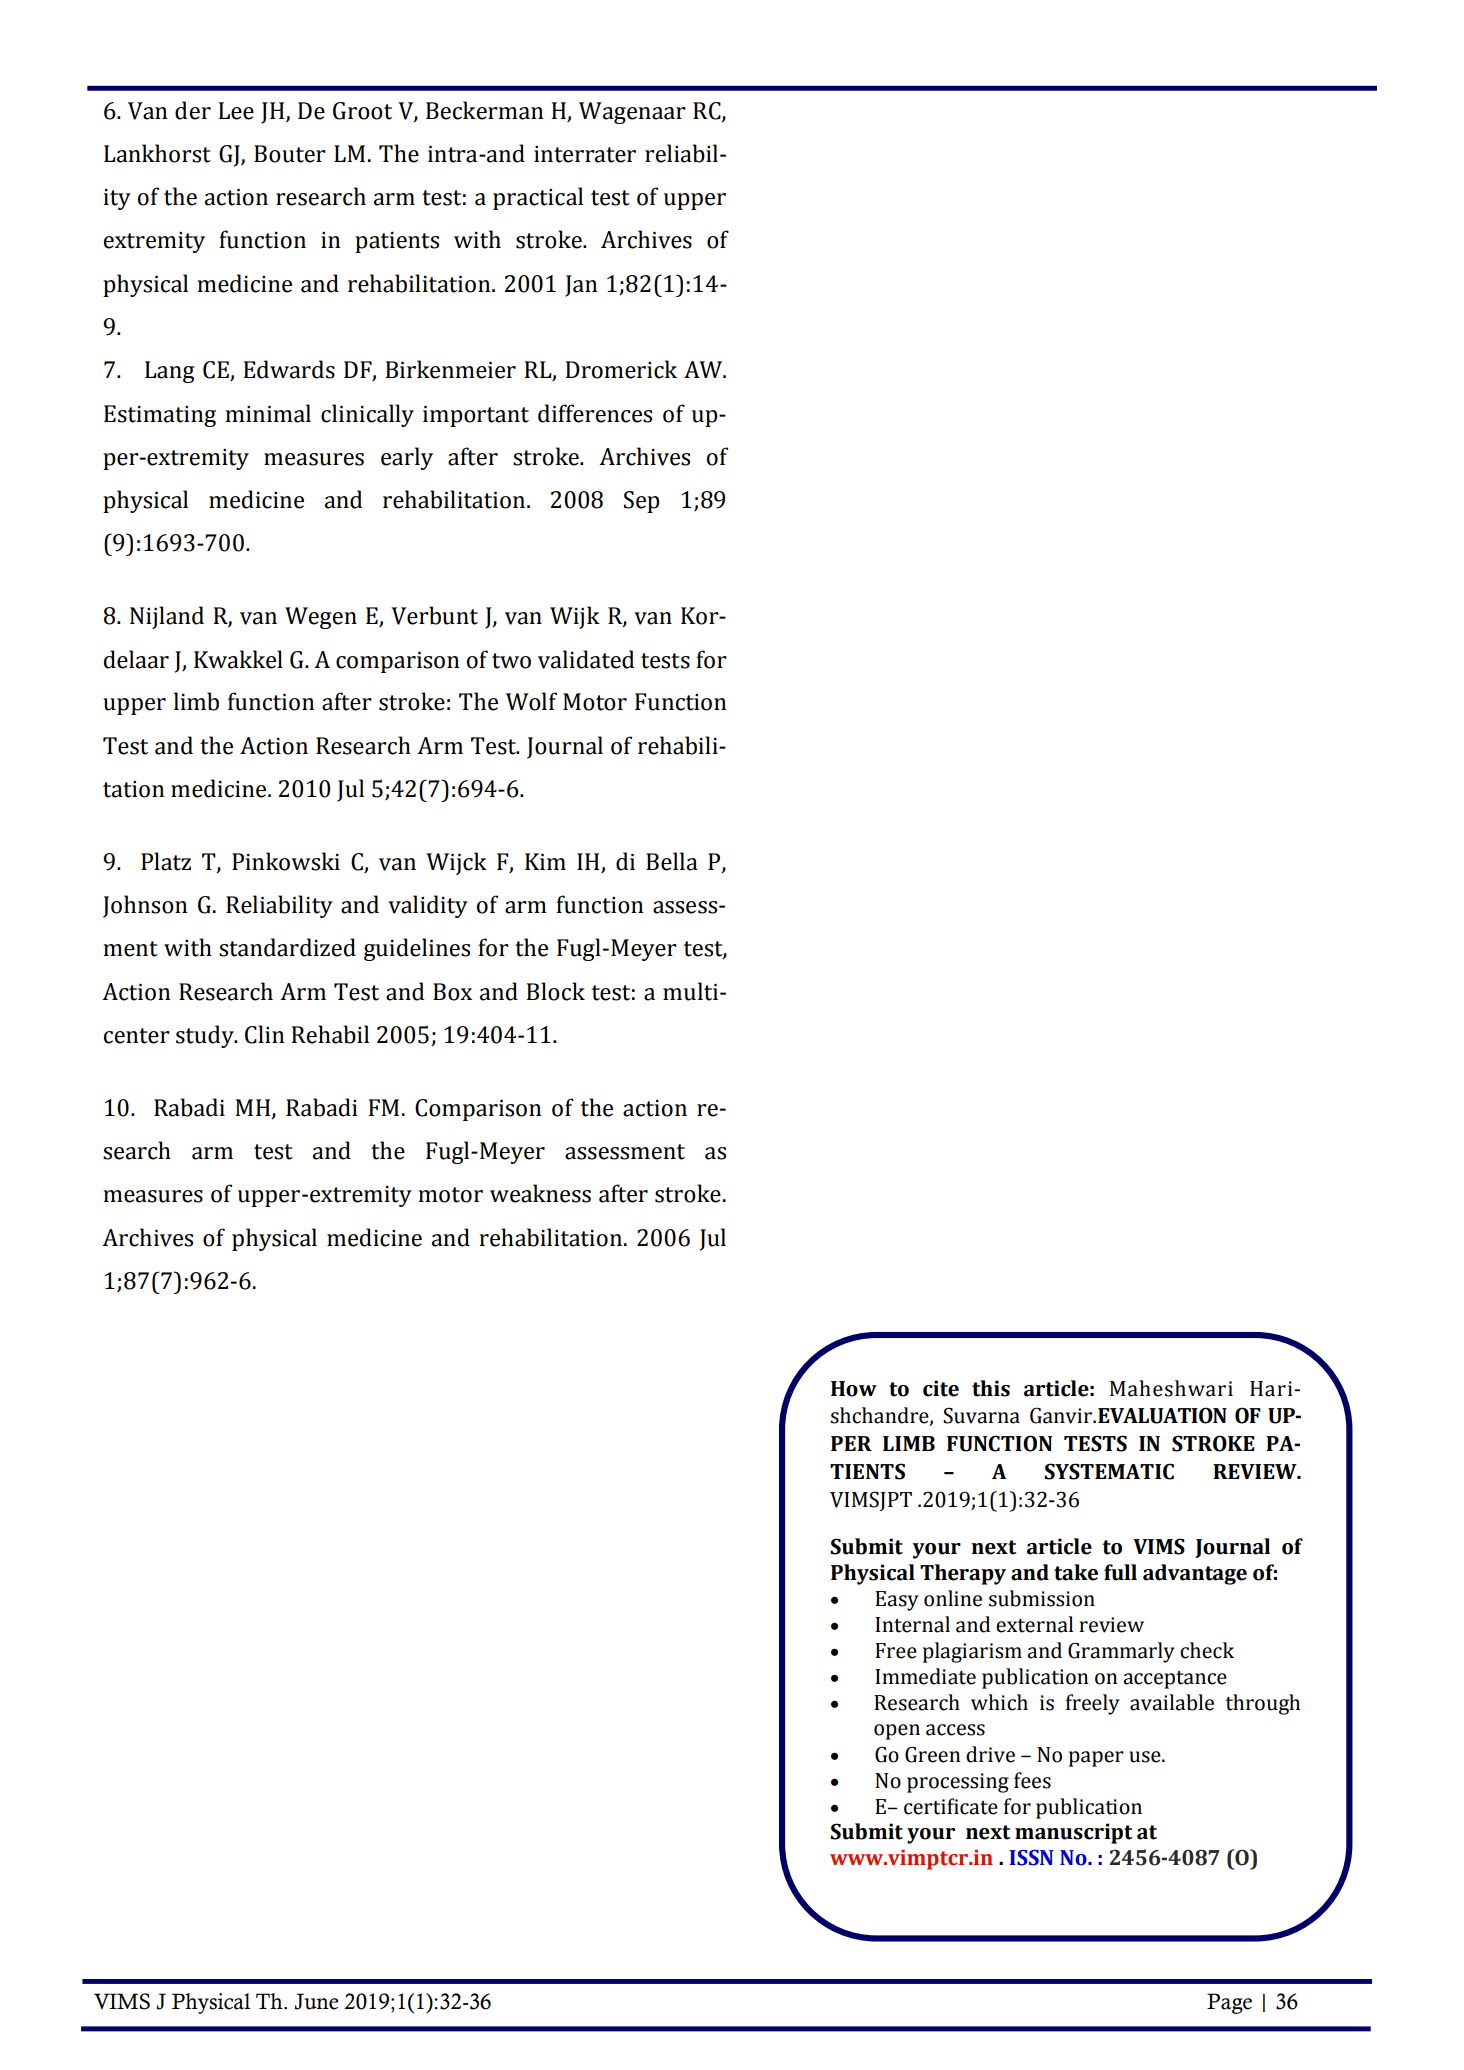 This page has width=1464, height=2070. Describe the element at coordinates (642, 502) in the page. I see `Sep` at that location.
